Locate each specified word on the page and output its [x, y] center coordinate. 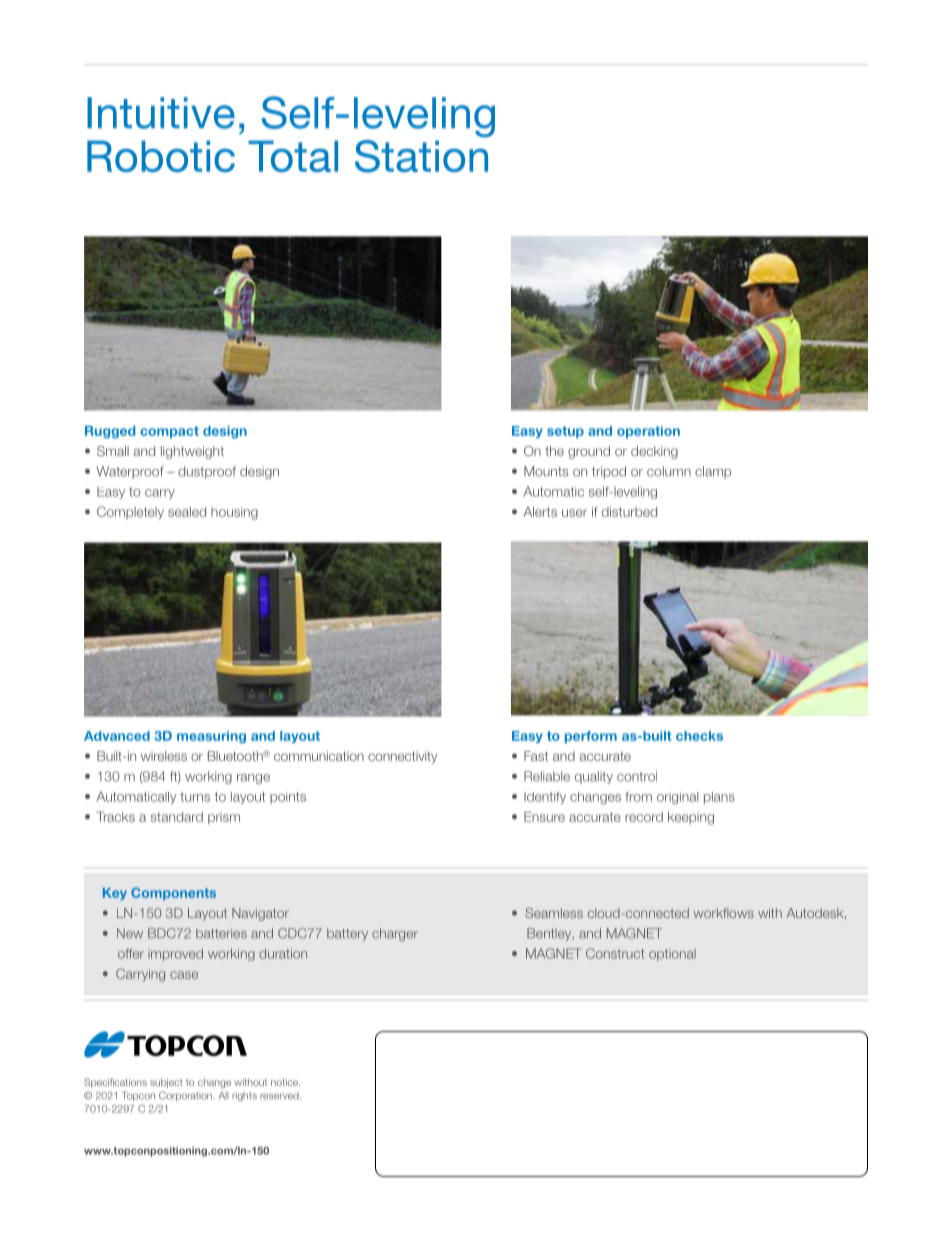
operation [648, 432]
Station [421, 155]
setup [565, 432]
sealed [187, 512]
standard [177, 817]
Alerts [540, 512]
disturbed [629, 512]
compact [169, 432]
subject [166, 1083]
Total [293, 156]
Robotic [161, 156]
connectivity [402, 757]
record [644, 817]
